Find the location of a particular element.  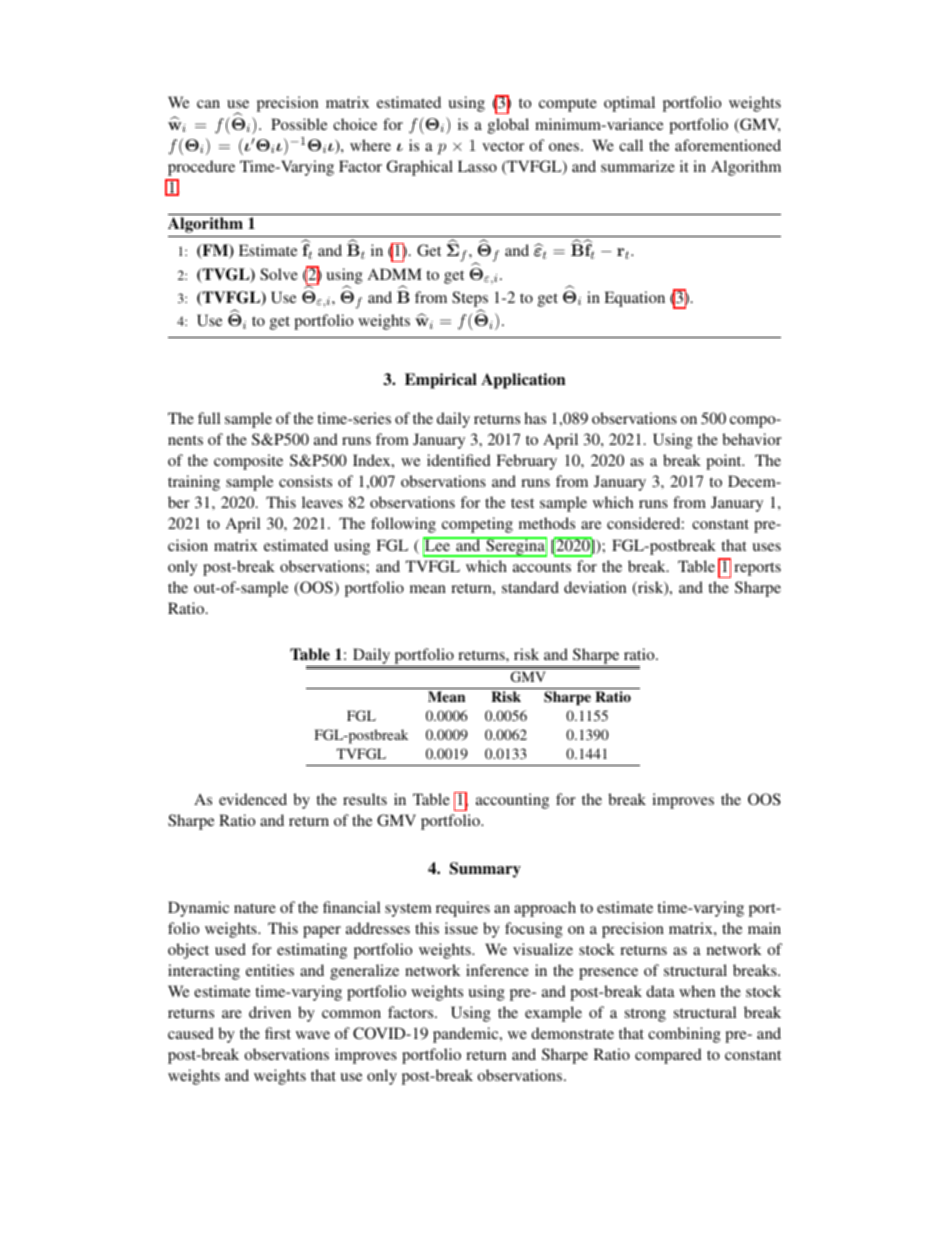

pandemic is located at coordinates (467, 1035).
